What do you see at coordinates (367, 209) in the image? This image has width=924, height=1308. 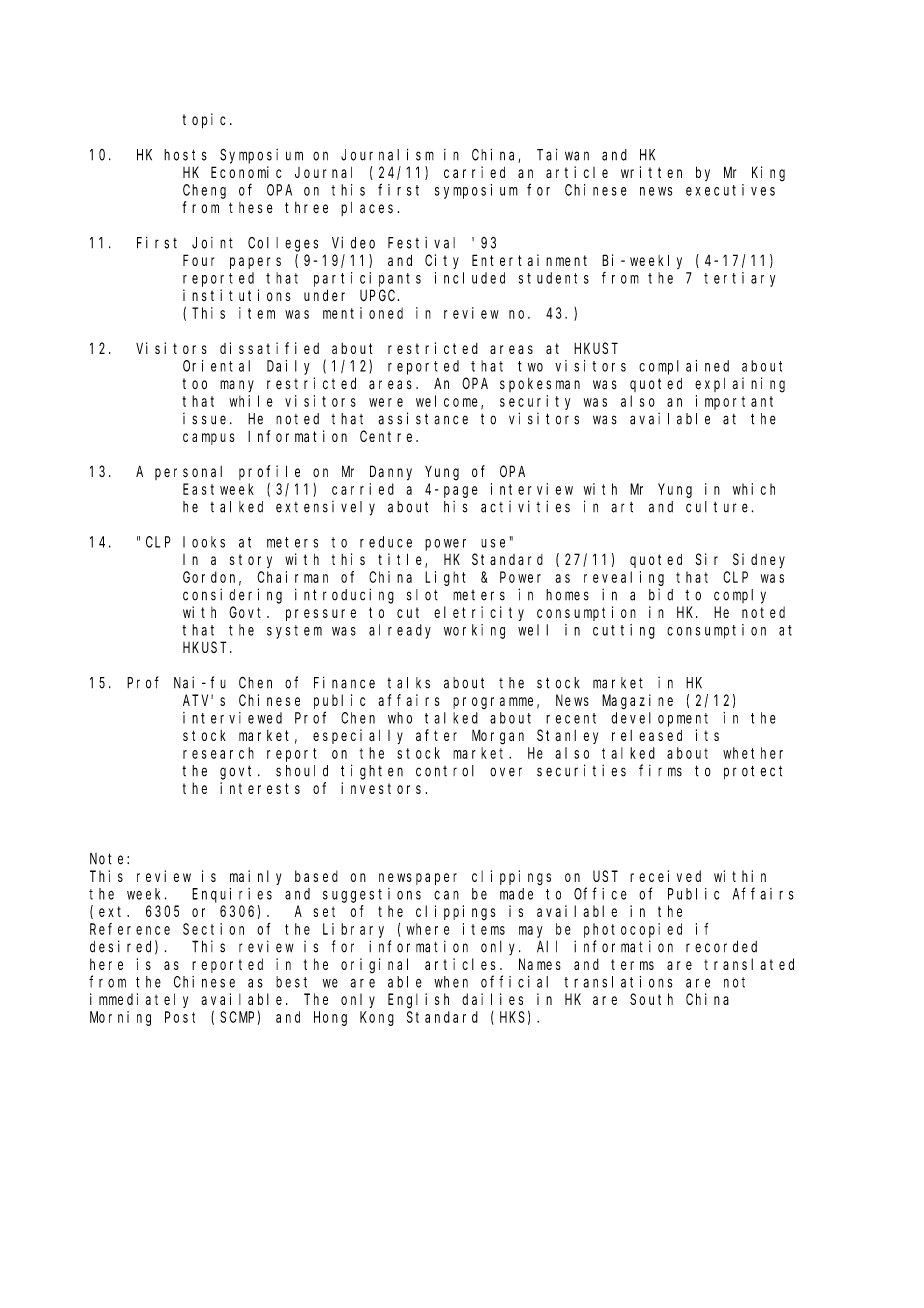 I see `places` at bounding box center [367, 209].
